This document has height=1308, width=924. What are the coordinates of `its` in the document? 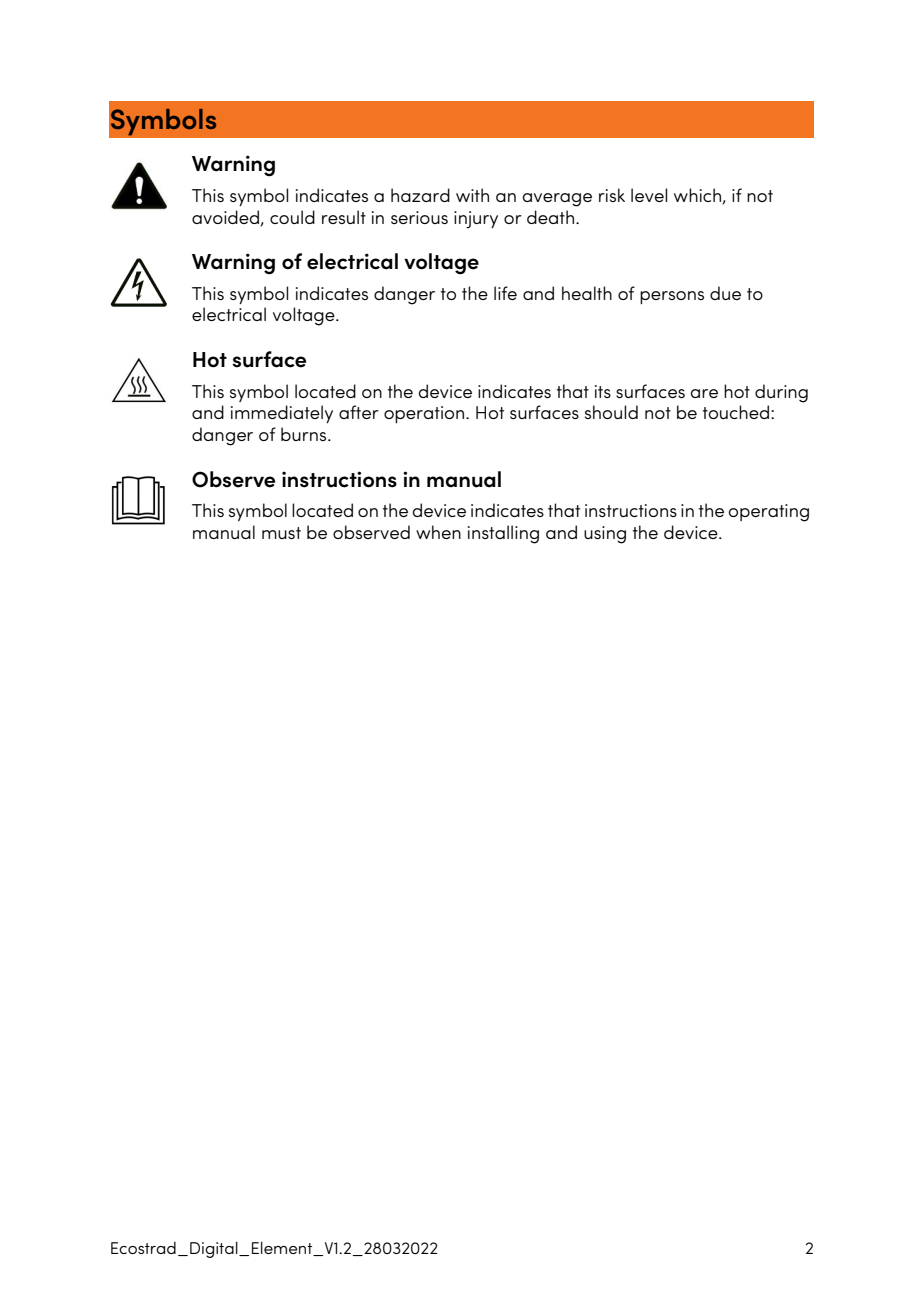 It's located at (603, 391).
